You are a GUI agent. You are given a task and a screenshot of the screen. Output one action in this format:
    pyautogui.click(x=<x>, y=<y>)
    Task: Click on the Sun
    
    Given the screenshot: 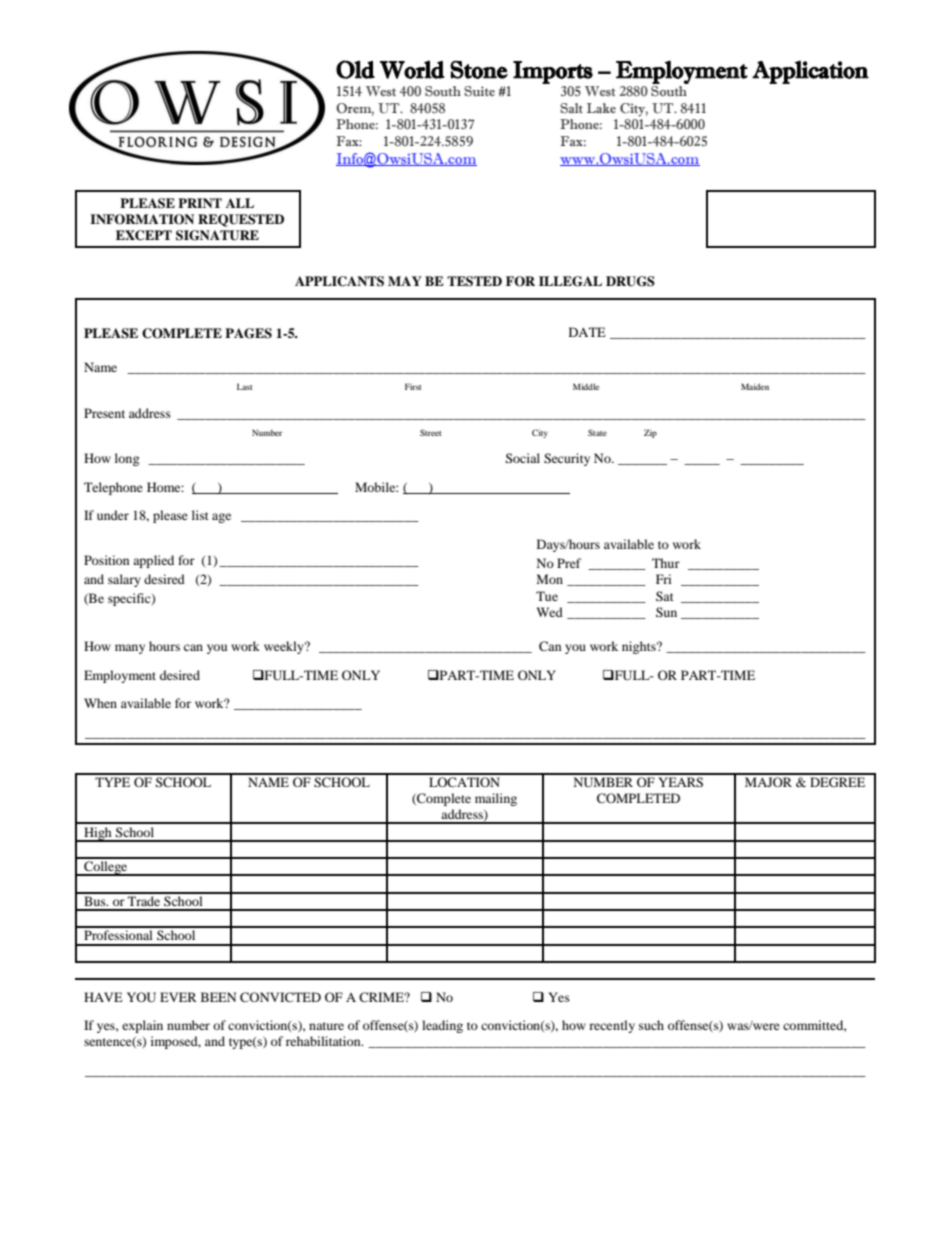 What is the action you would take?
    pyautogui.click(x=666, y=612)
